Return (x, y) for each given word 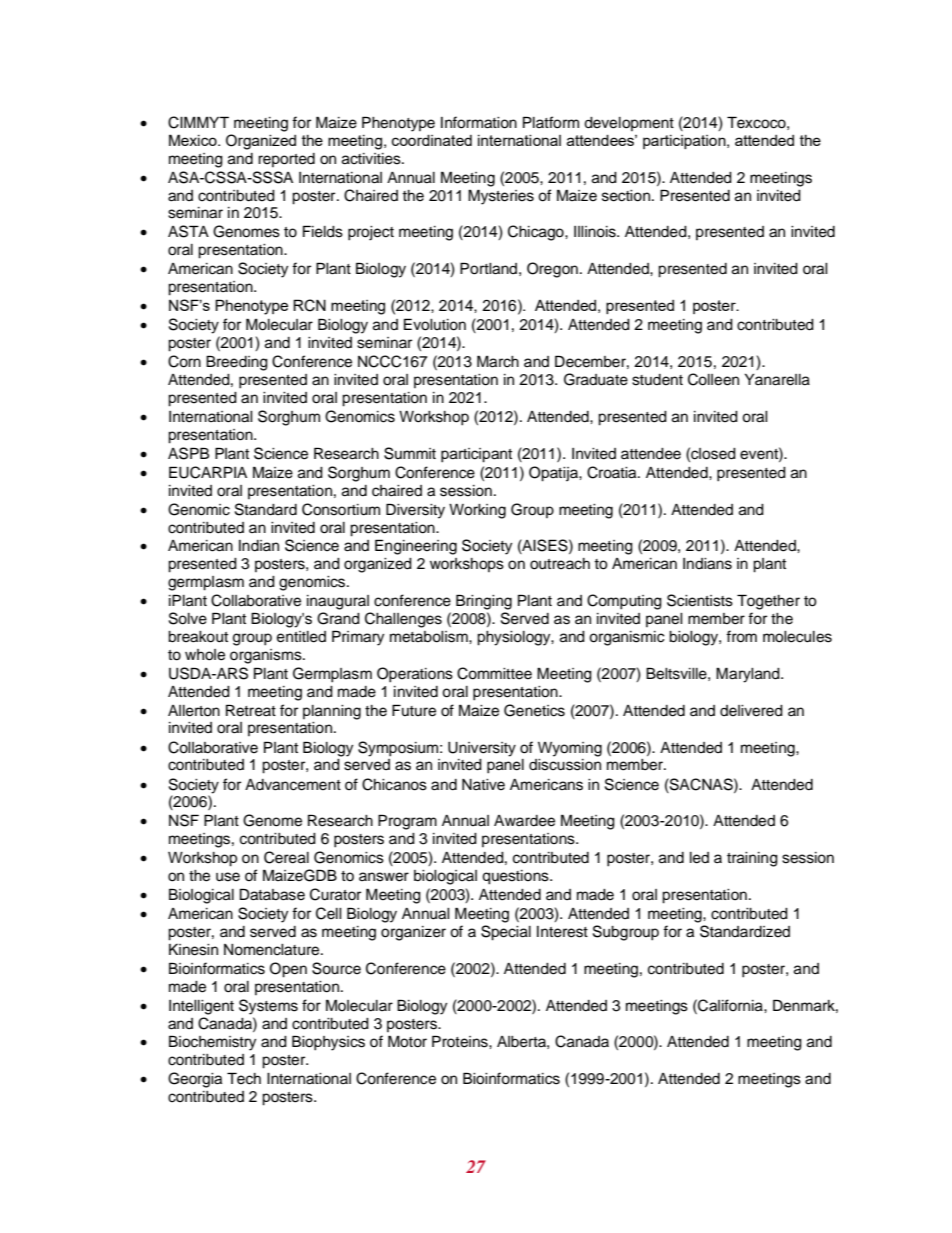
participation (685, 142)
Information (479, 122)
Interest (562, 932)
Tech (244, 1078)
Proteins (461, 1041)
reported (286, 160)
